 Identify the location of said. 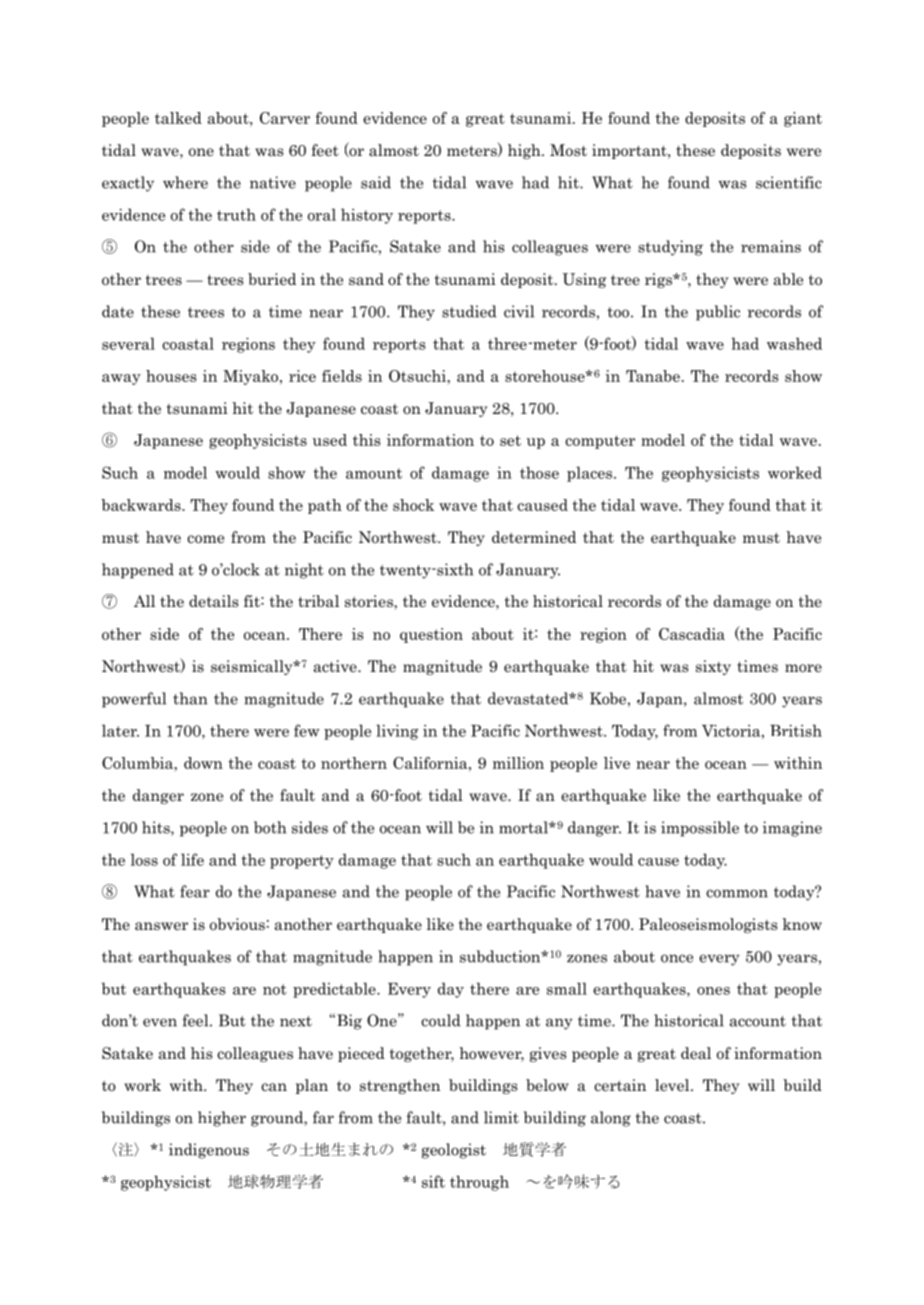
(376, 182).
